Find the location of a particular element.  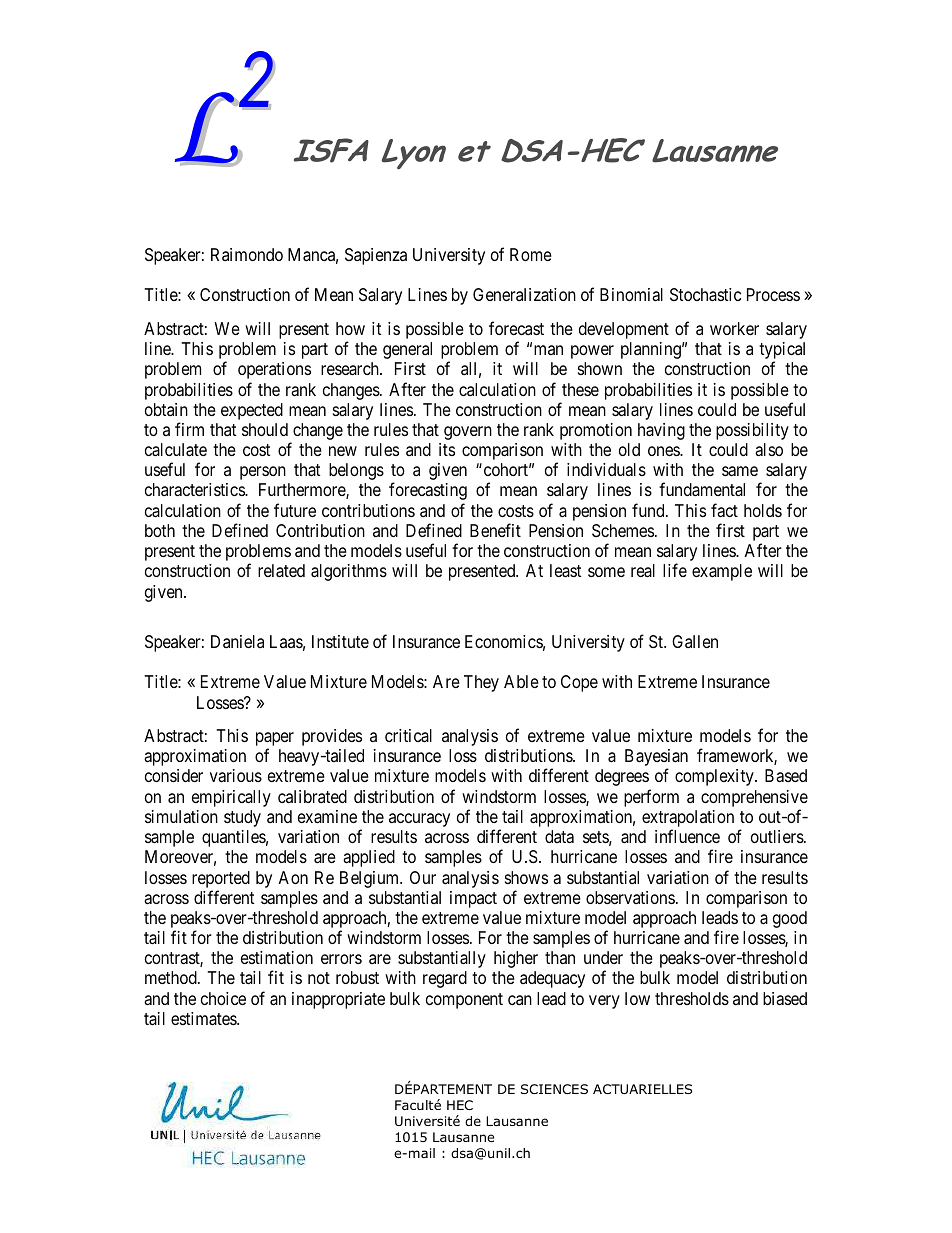

SCIENCES is located at coordinates (554, 1089).
